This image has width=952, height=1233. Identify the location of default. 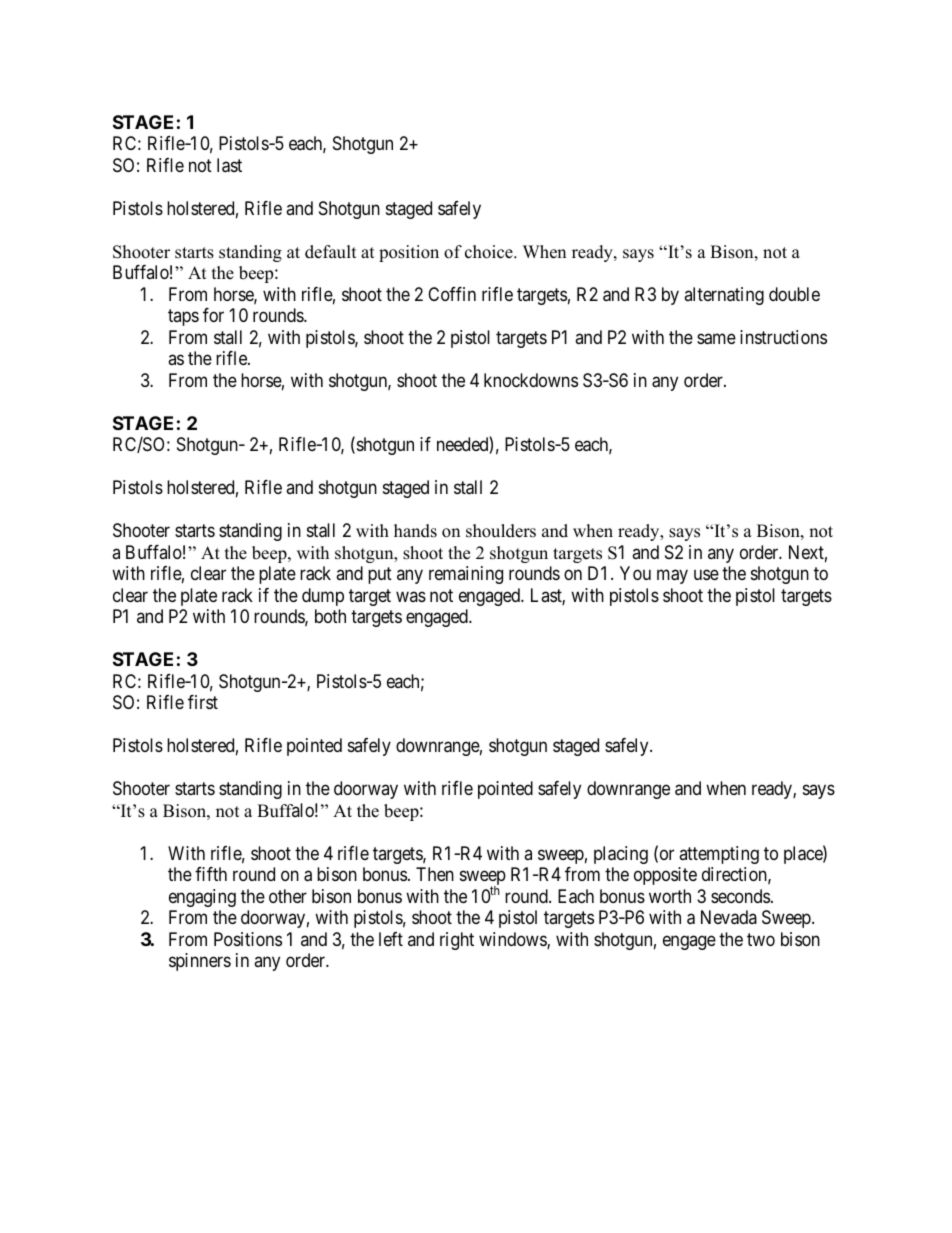
(331, 252).
